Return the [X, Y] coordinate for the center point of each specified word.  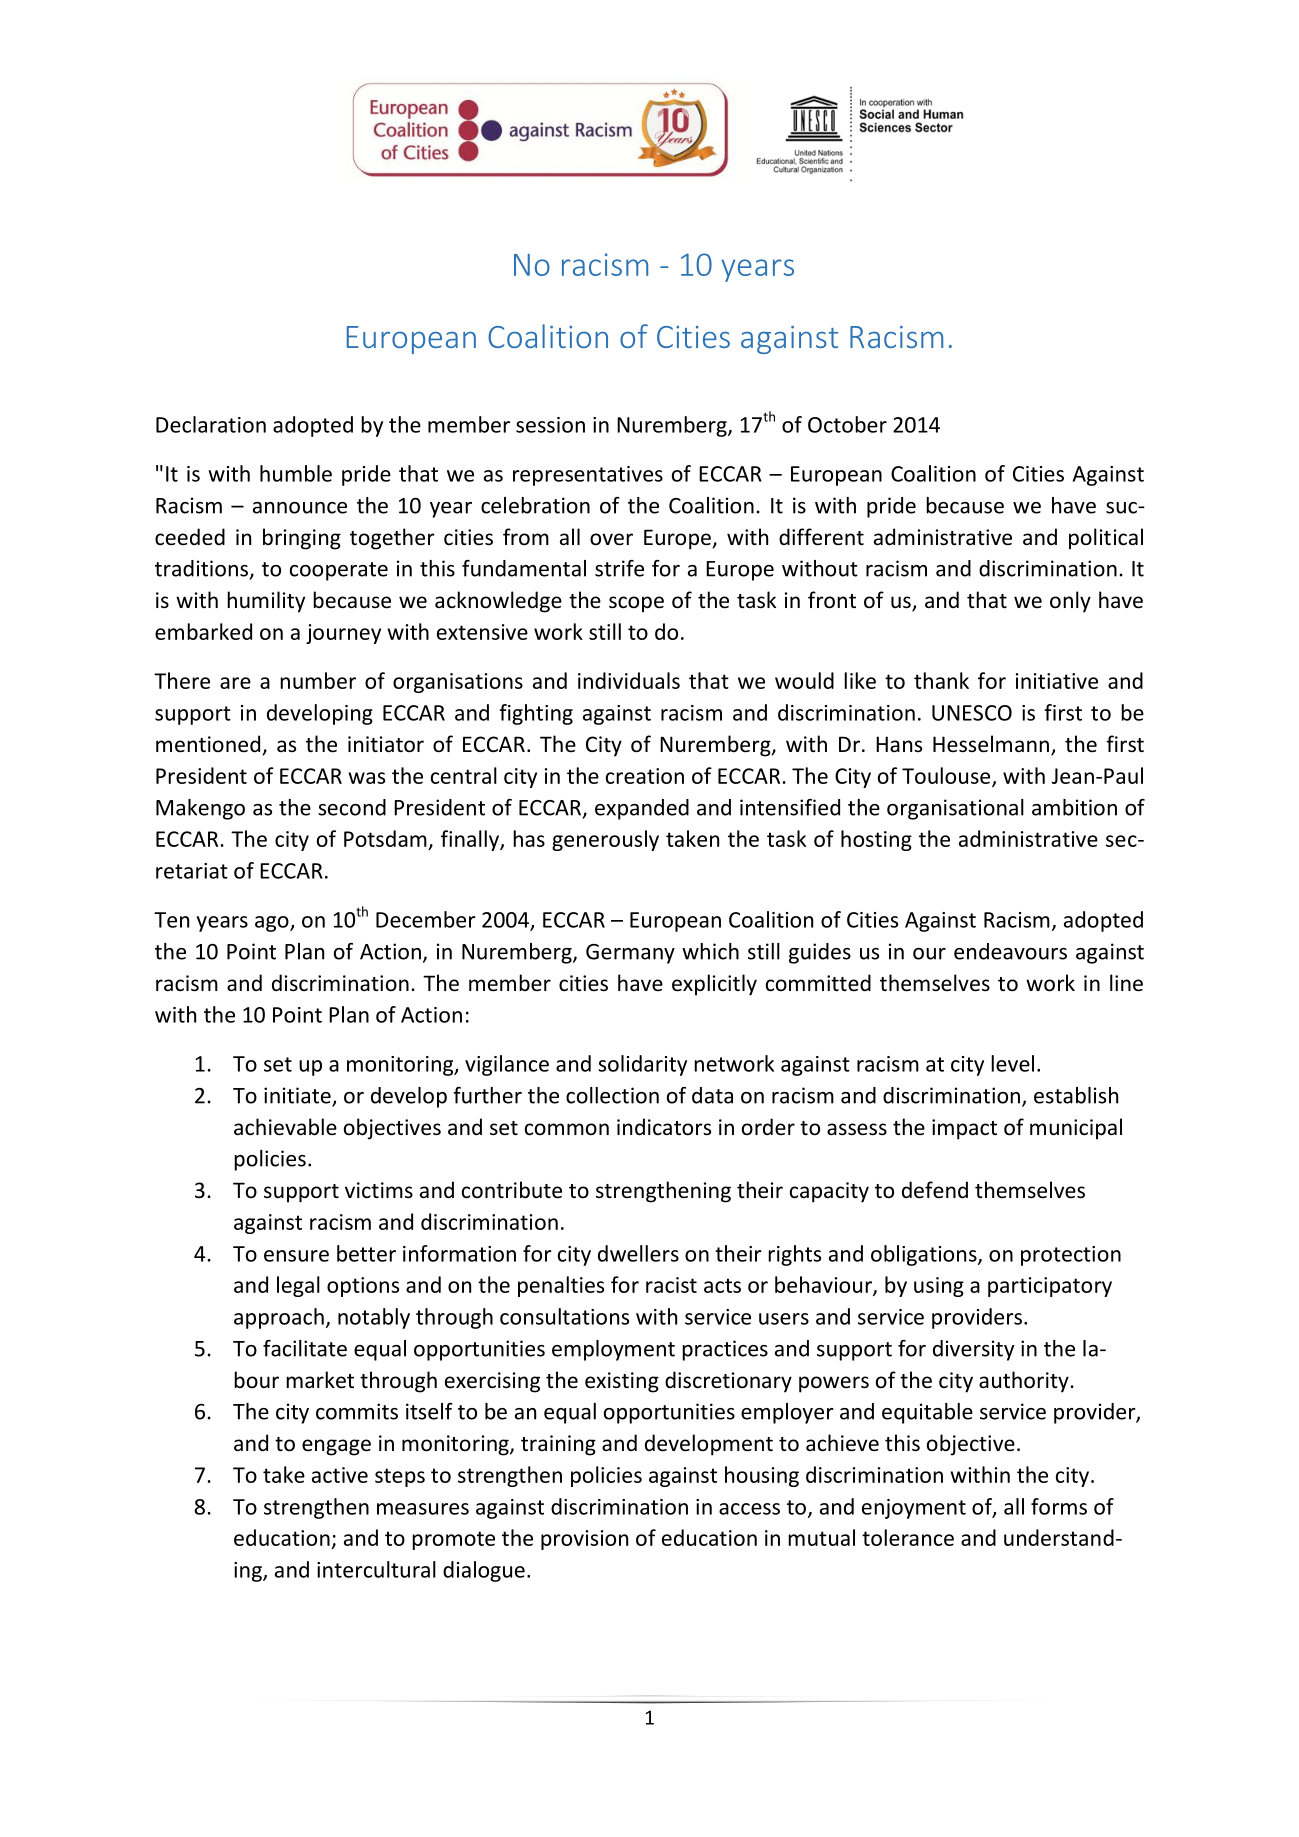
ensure [296, 1256]
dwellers [638, 1253]
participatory [1050, 1287]
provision [584, 1540]
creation [645, 776]
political [1106, 539]
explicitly [714, 985]
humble [296, 473]
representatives [588, 476]
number [318, 680]
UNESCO [972, 713]
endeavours [1010, 951]
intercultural [376, 1569]
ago [273, 924]
